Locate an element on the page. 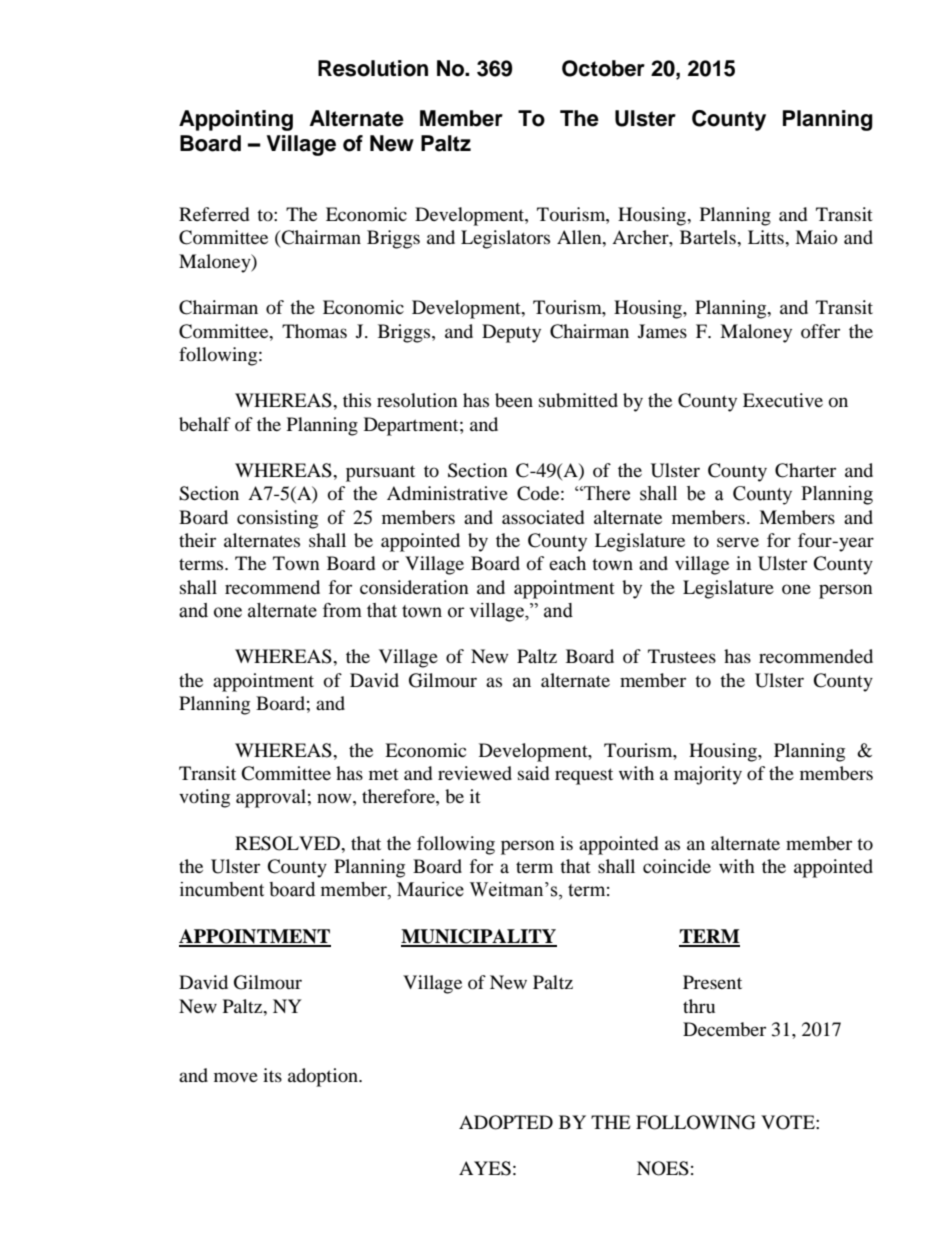 The height and width of the page is (1233, 952). Appointing is located at coordinates (236, 120).
